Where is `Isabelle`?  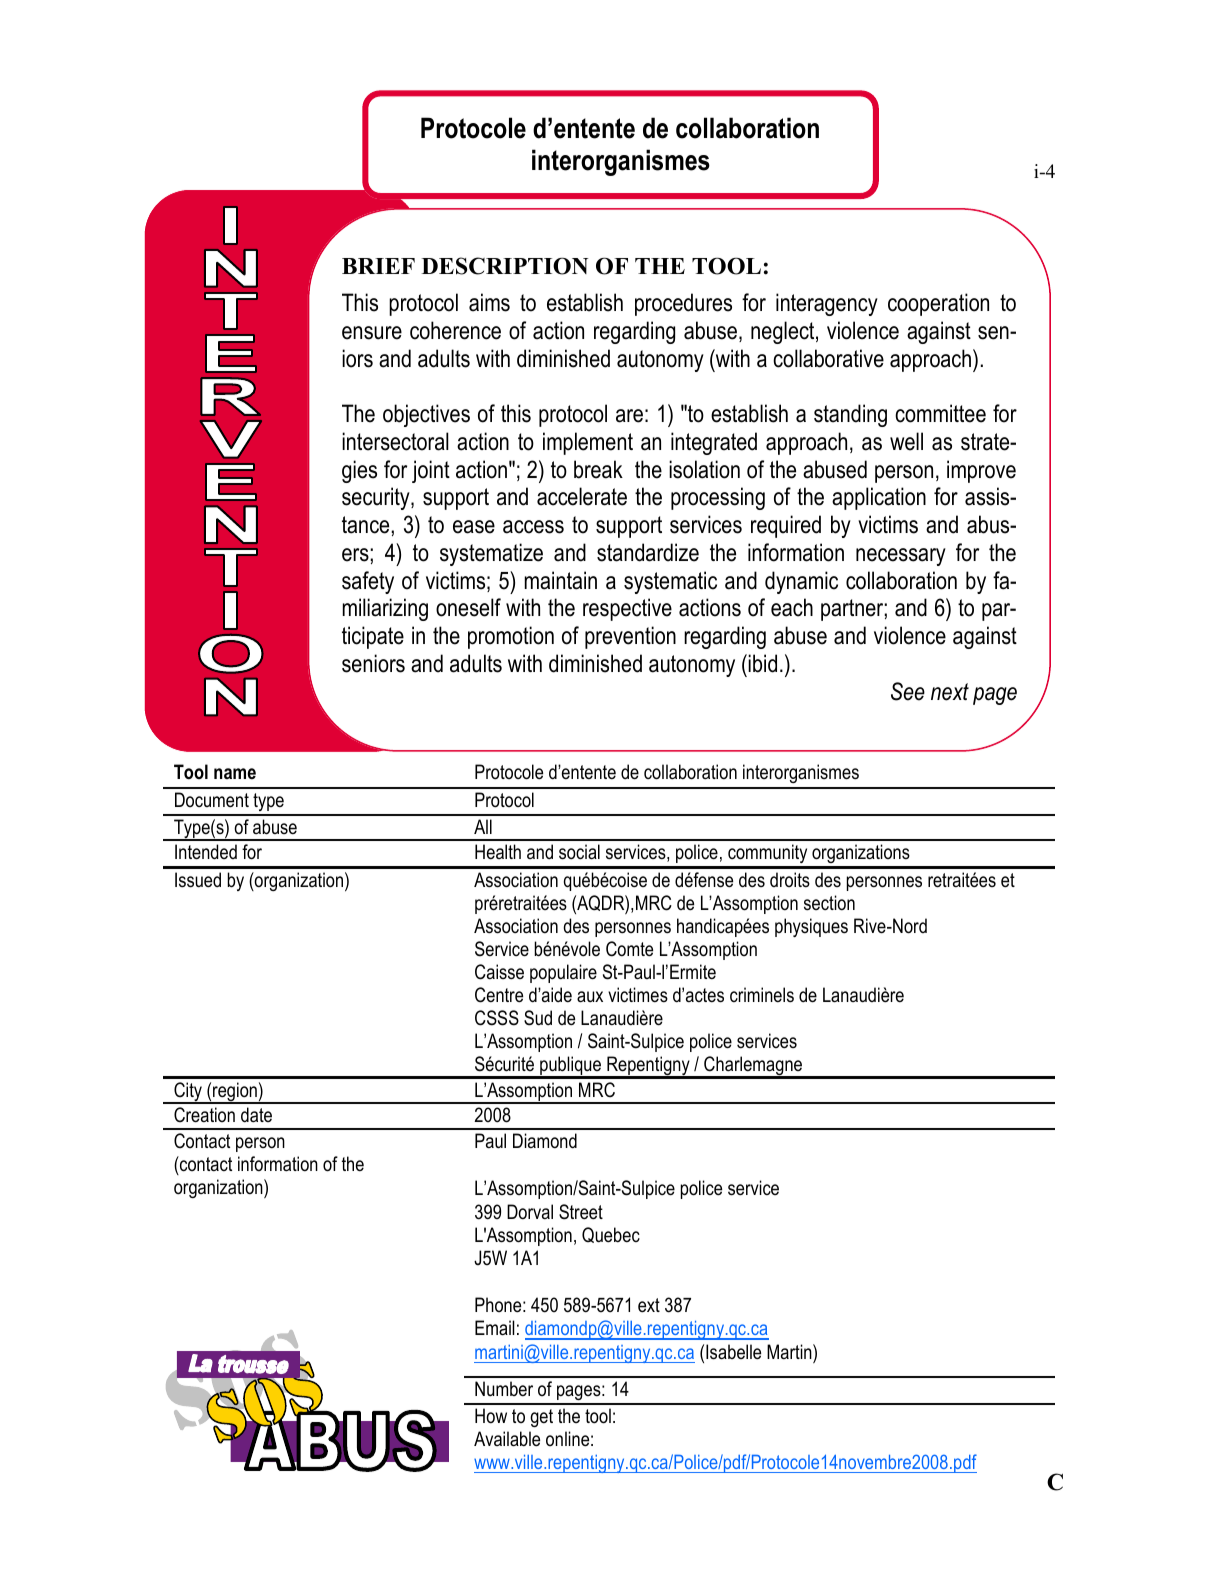
Isabelle is located at coordinates (733, 1352).
